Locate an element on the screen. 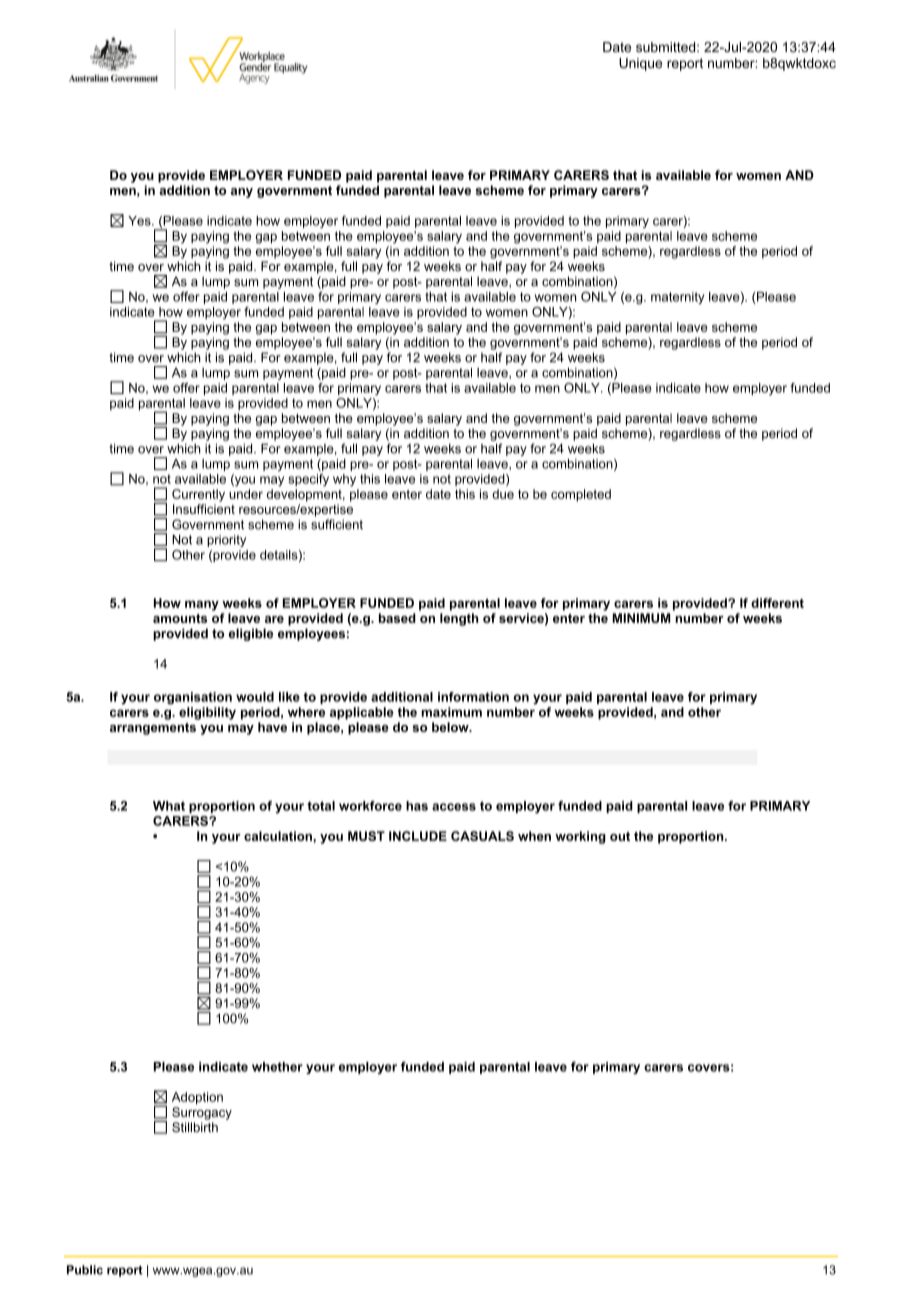  What is located at coordinates (169, 806).
